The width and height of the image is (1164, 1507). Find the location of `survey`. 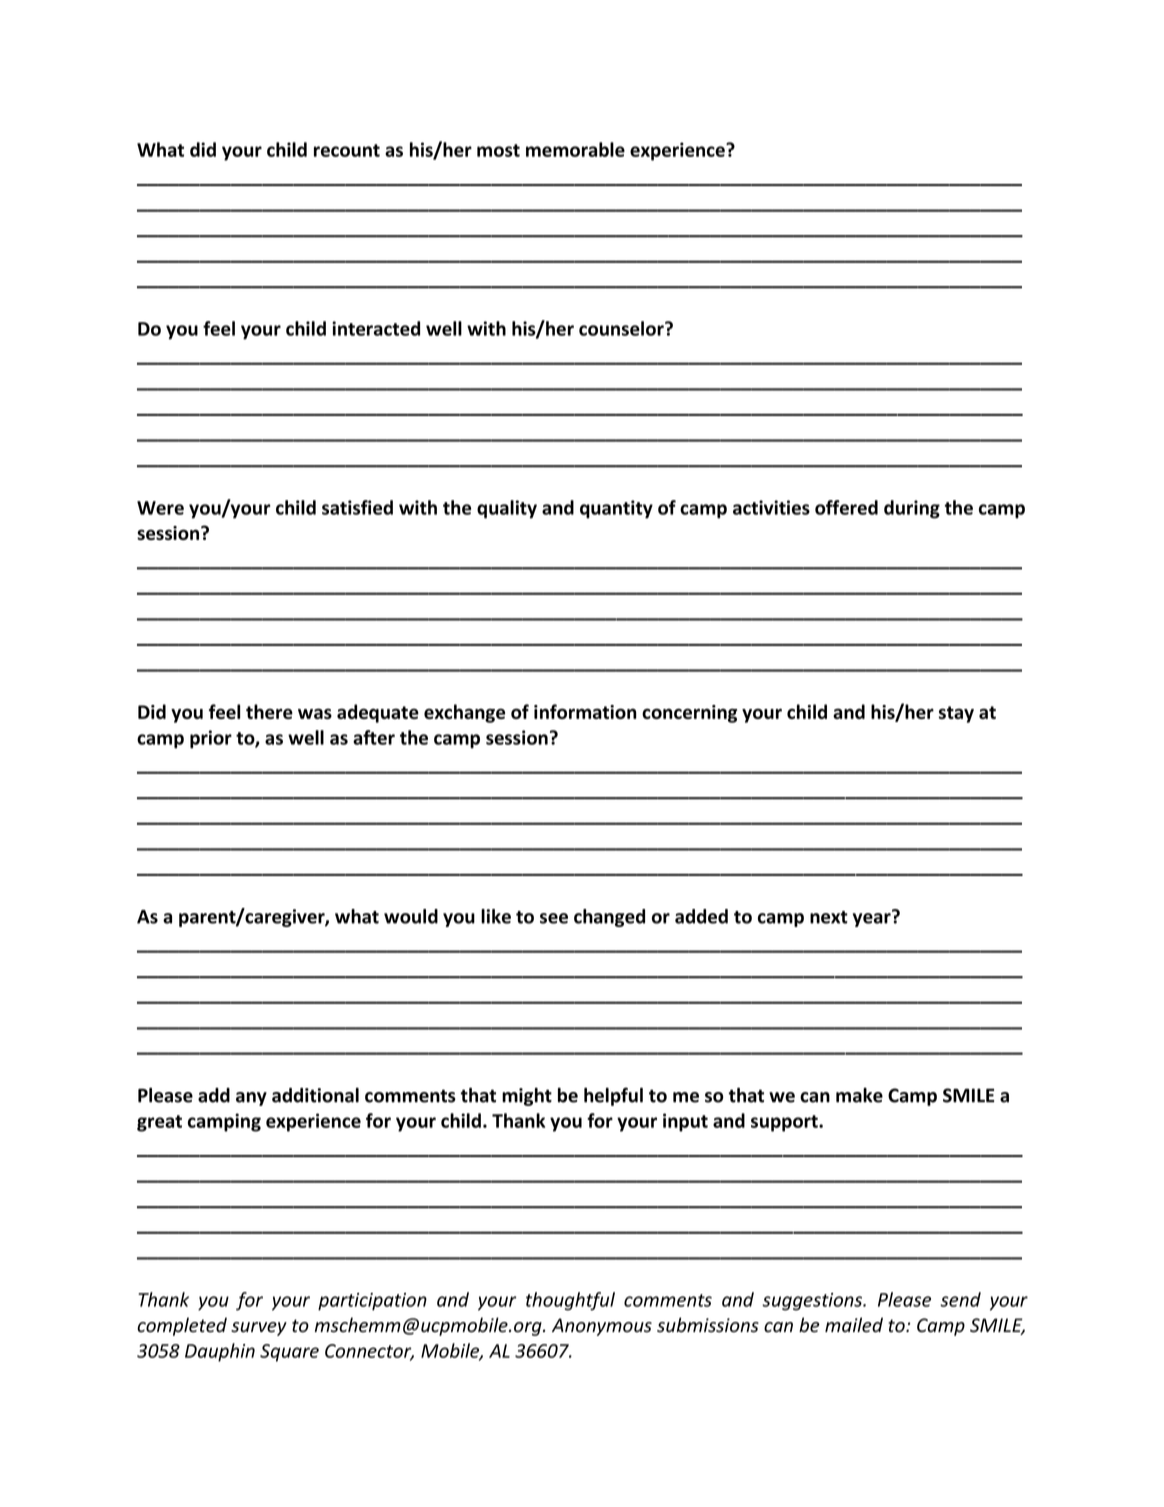

survey is located at coordinates (259, 1329).
